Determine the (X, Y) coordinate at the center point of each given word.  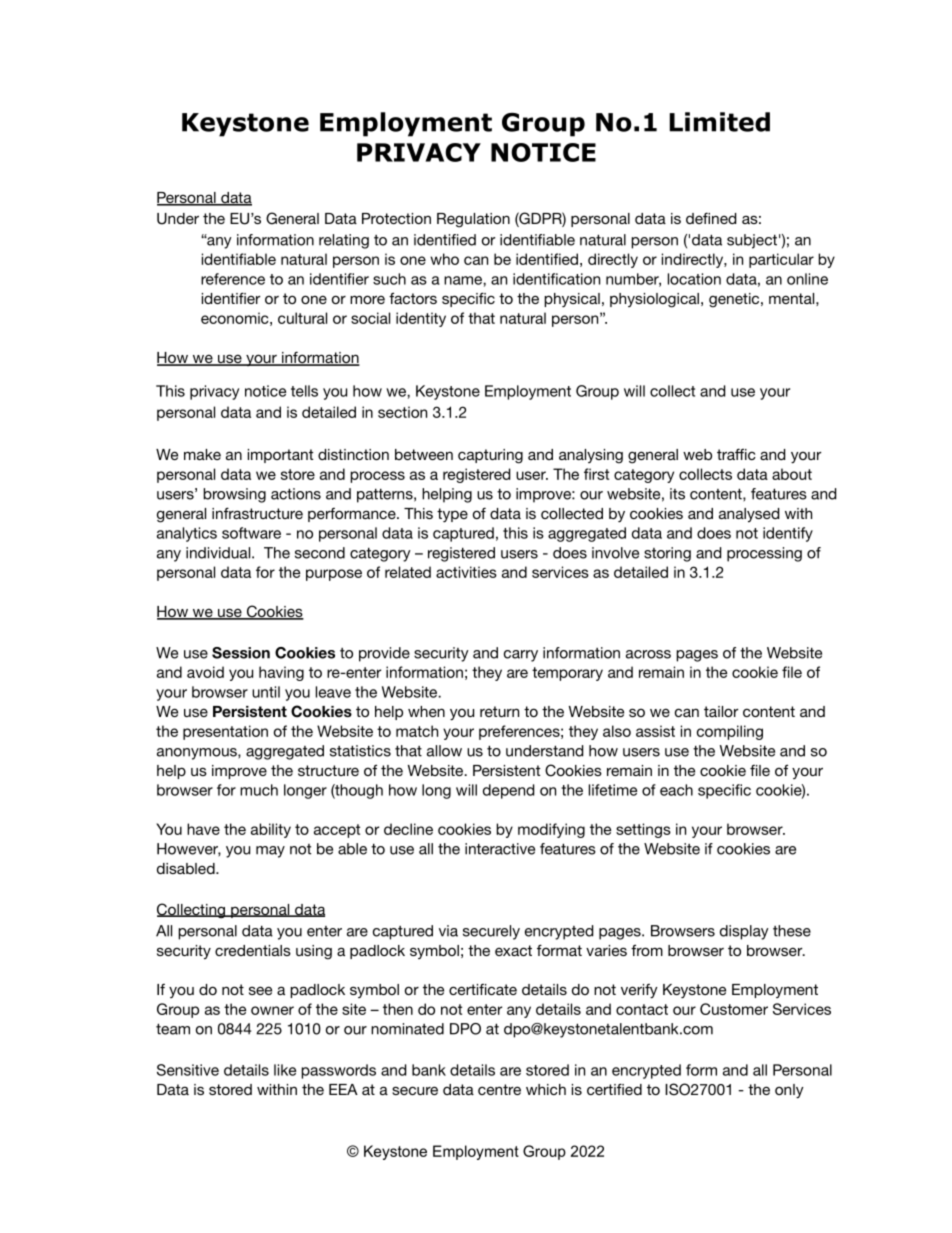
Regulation (473, 220)
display (744, 932)
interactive (500, 849)
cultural (302, 318)
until (266, 692)
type (452, 515)
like (285, 1070)
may (270, 852)
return (499, 711)
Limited (720, 122)
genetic (735, 300)
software (251, 533)
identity (421, 319)
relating (344, 241)
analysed (749, 515)
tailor (721, 711)
